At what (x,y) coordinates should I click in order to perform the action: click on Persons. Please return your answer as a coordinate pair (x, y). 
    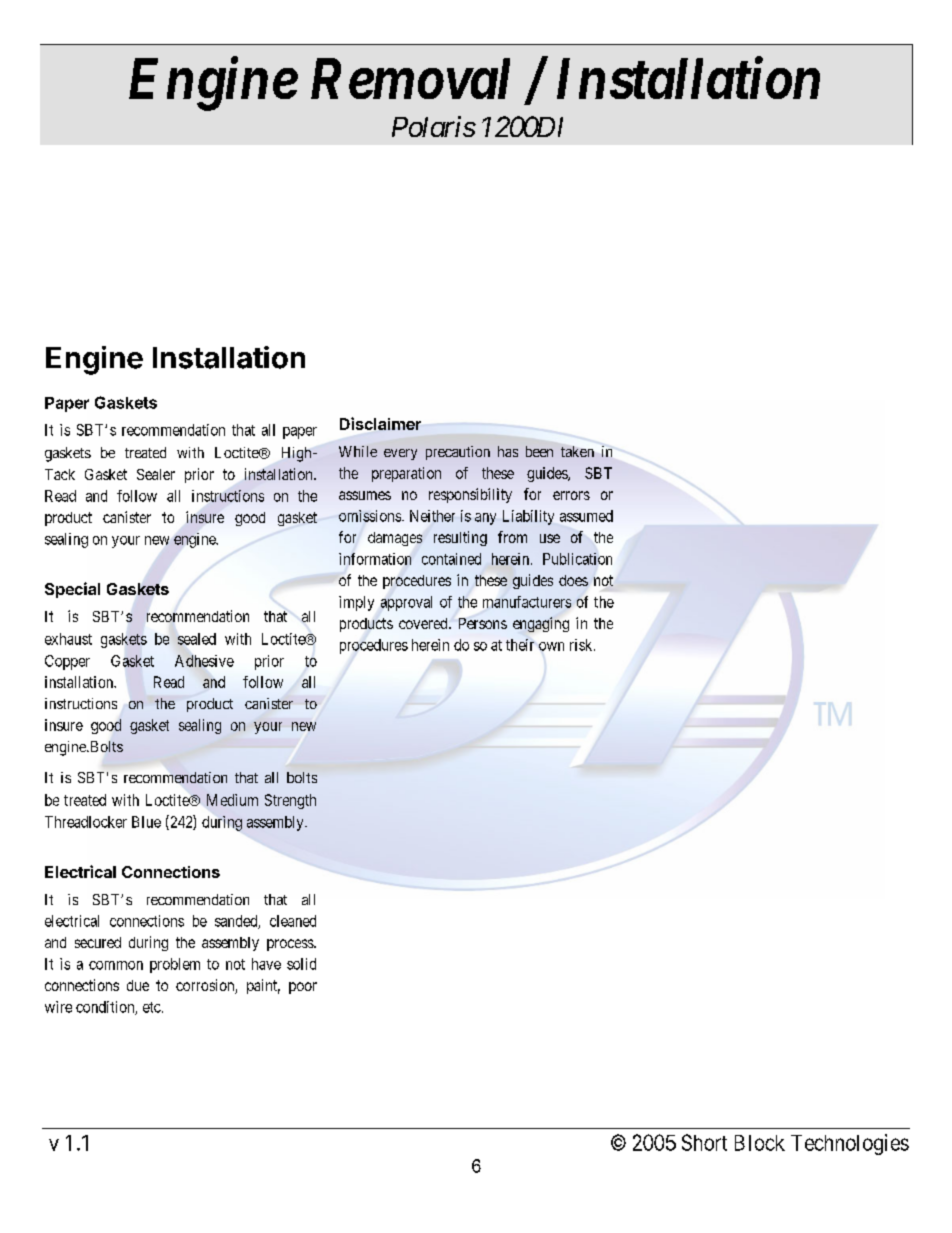
    Looking at the image, I should click on (483, 623).
